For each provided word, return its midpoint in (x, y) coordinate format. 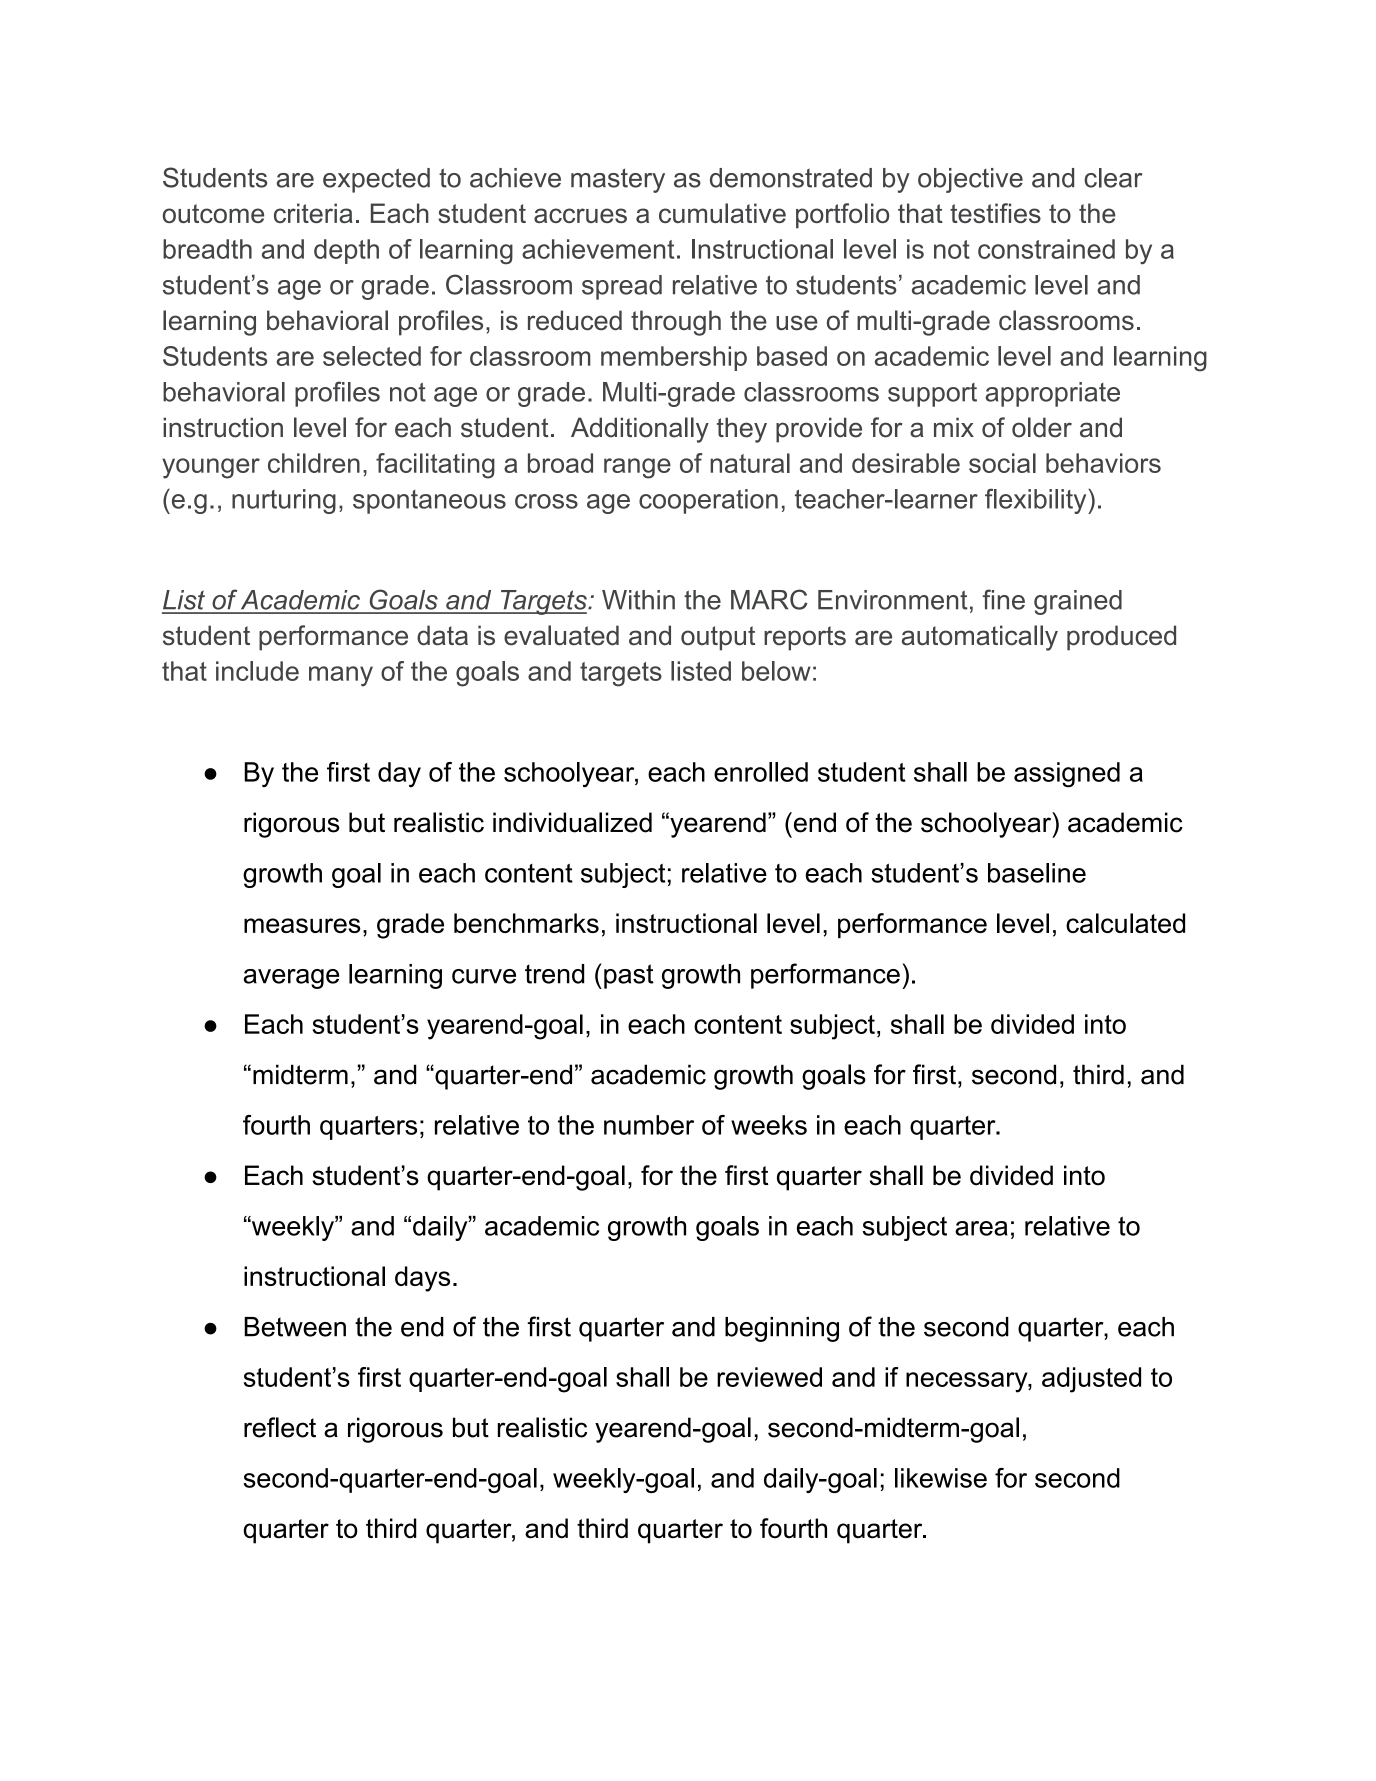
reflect (280, 1427)
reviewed (769, 1377)
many (341, 676)
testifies (995, 213)
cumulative (722, 213)
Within (638, 600)
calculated (1125, 923)
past (629, 976)
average (291, 979)
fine (1004, 599)
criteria (313, 213)
